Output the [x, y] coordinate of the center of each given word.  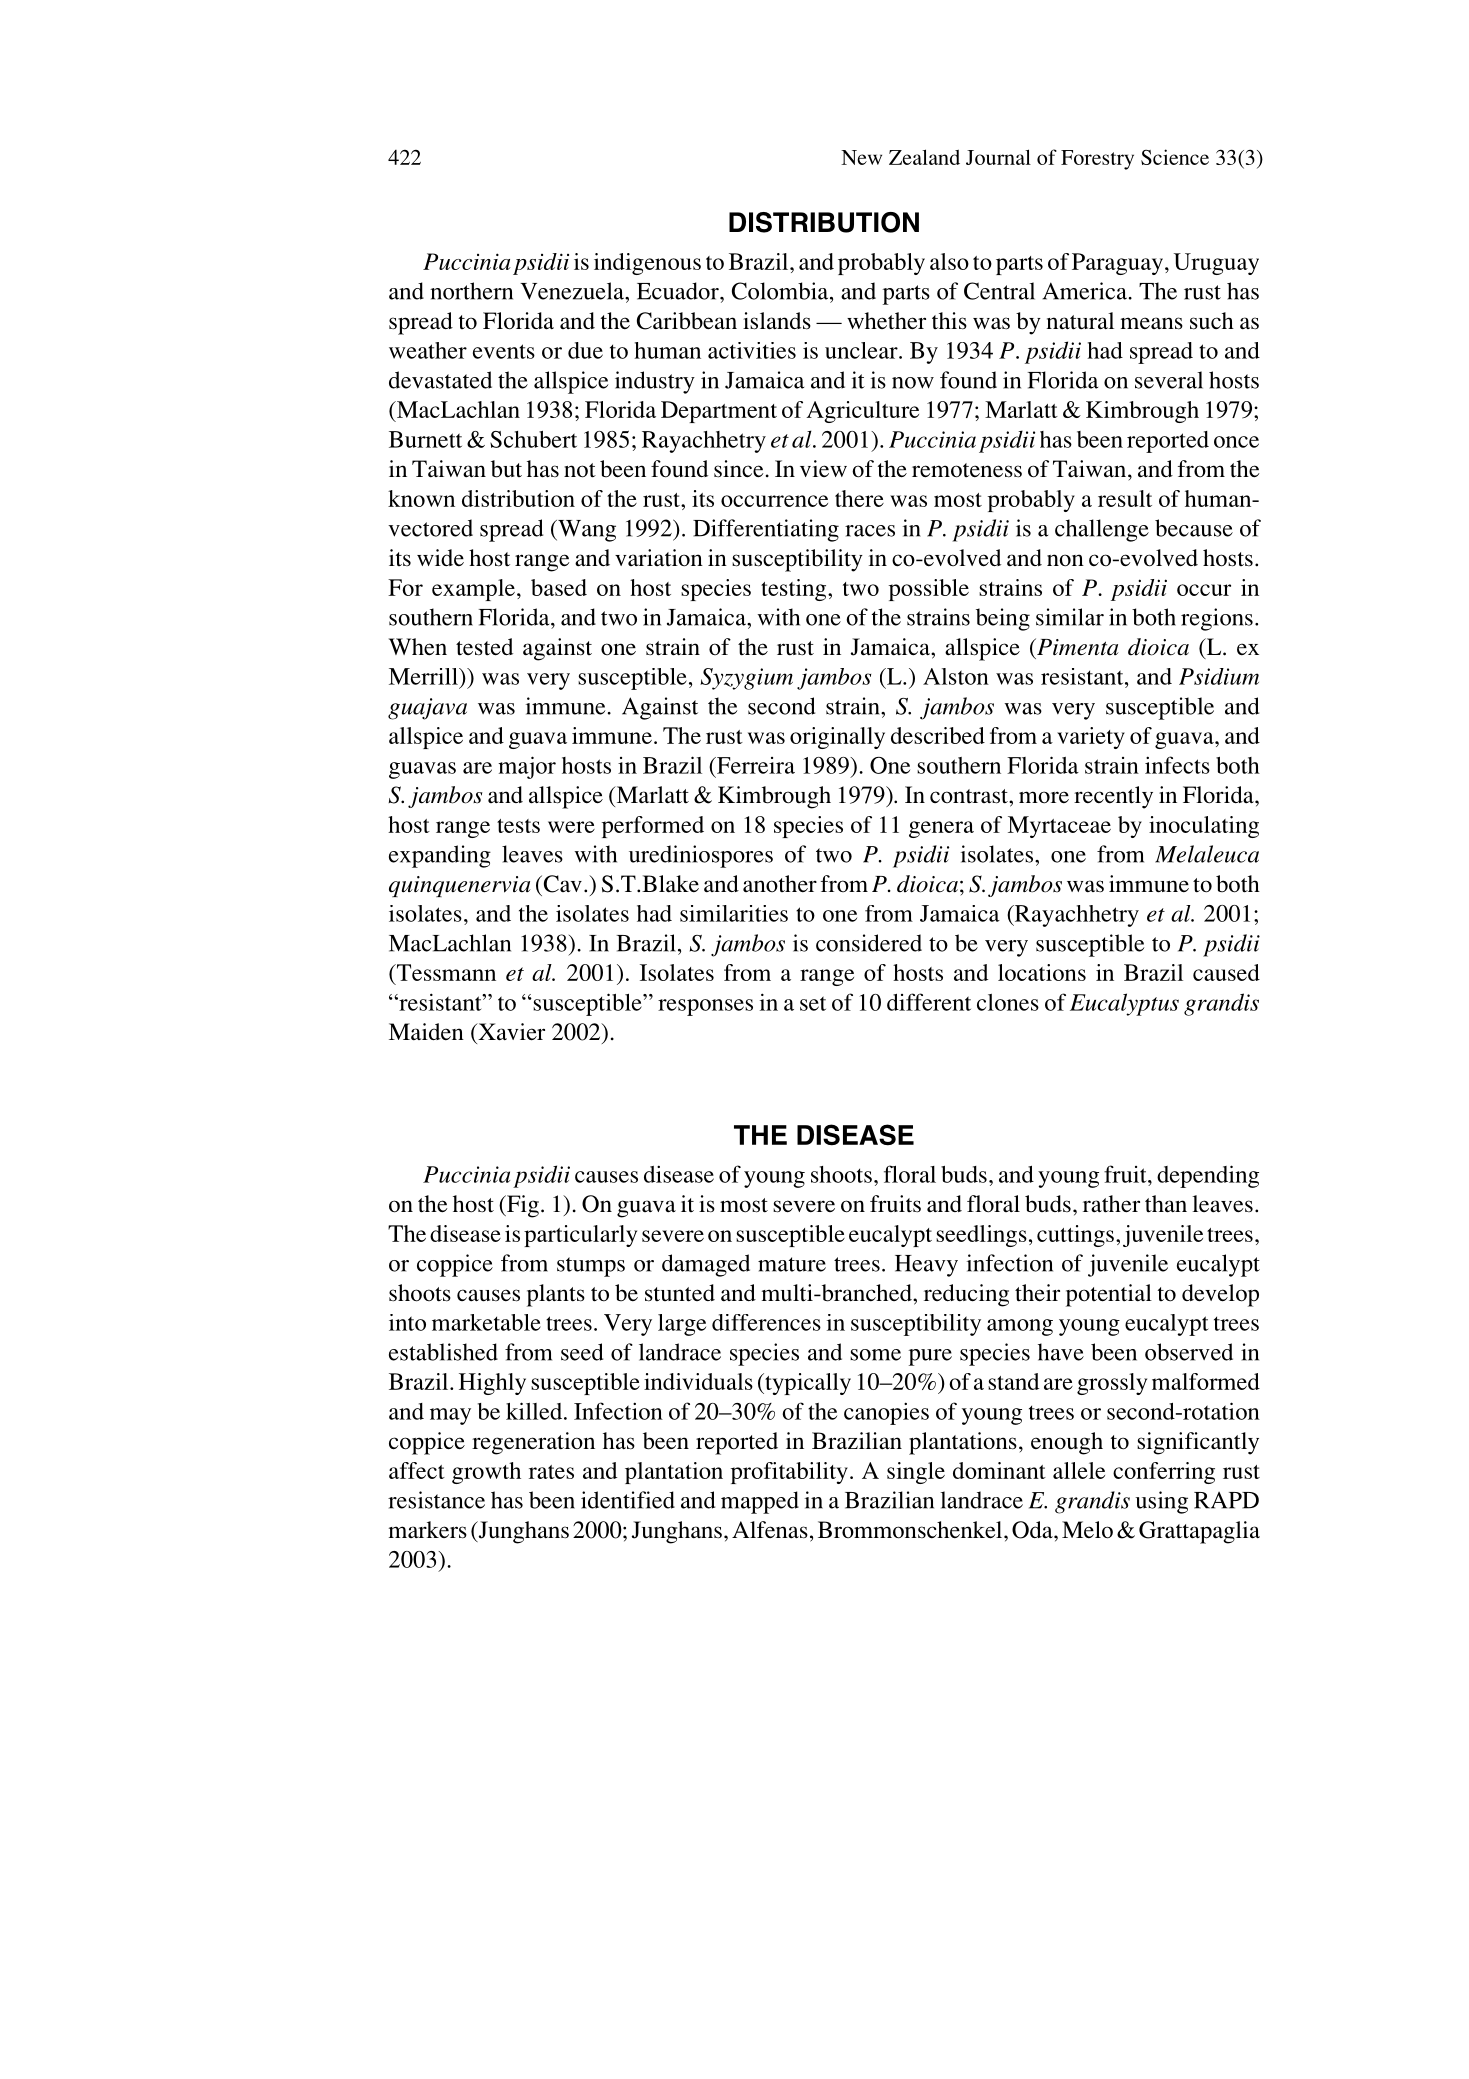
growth [486, 1473]
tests [518, 826]
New [861, 157]
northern [471, 291]
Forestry [1097, 160]
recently [1113, 797]
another [780, 883]
